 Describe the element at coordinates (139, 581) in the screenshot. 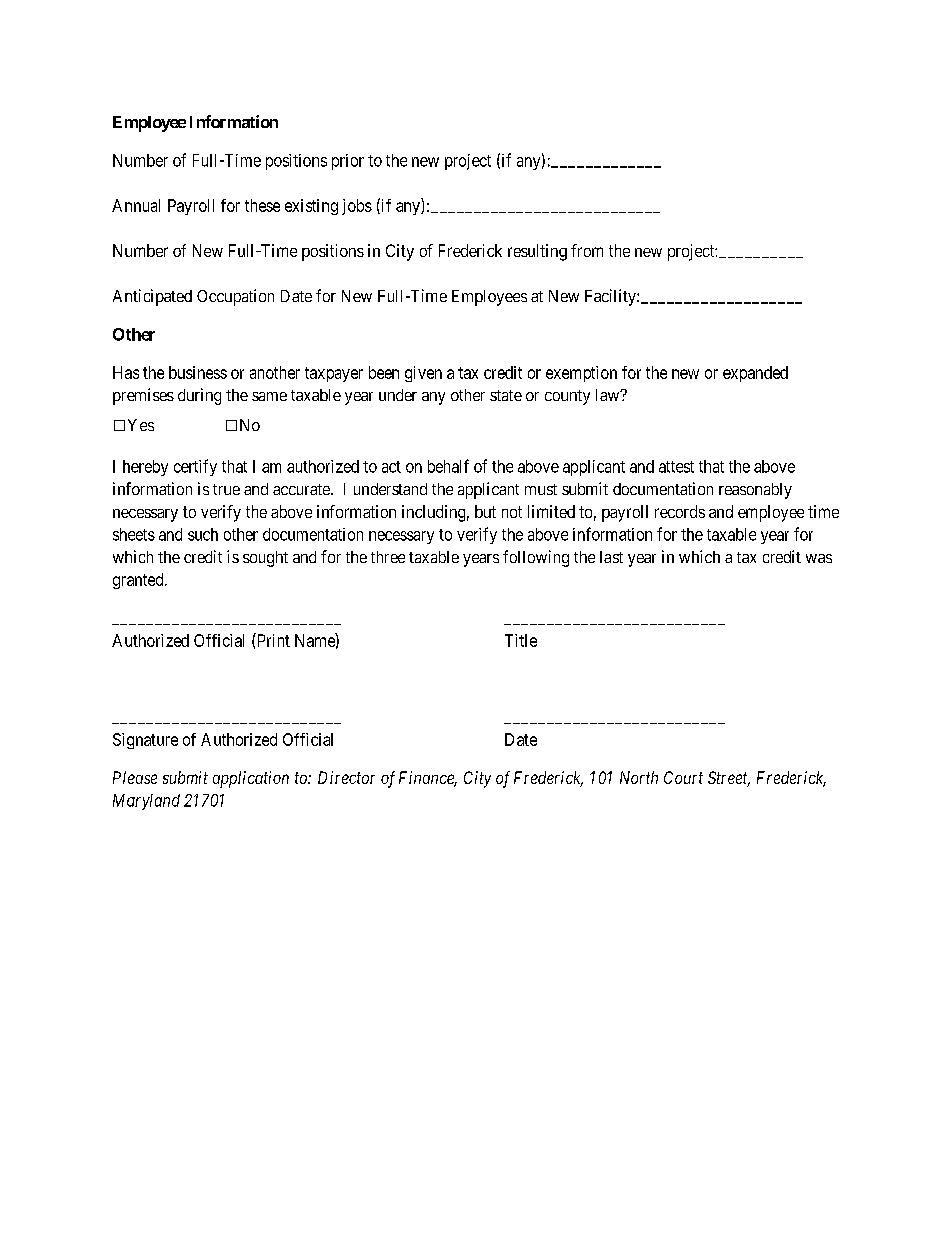

I see `granted` at that location.
